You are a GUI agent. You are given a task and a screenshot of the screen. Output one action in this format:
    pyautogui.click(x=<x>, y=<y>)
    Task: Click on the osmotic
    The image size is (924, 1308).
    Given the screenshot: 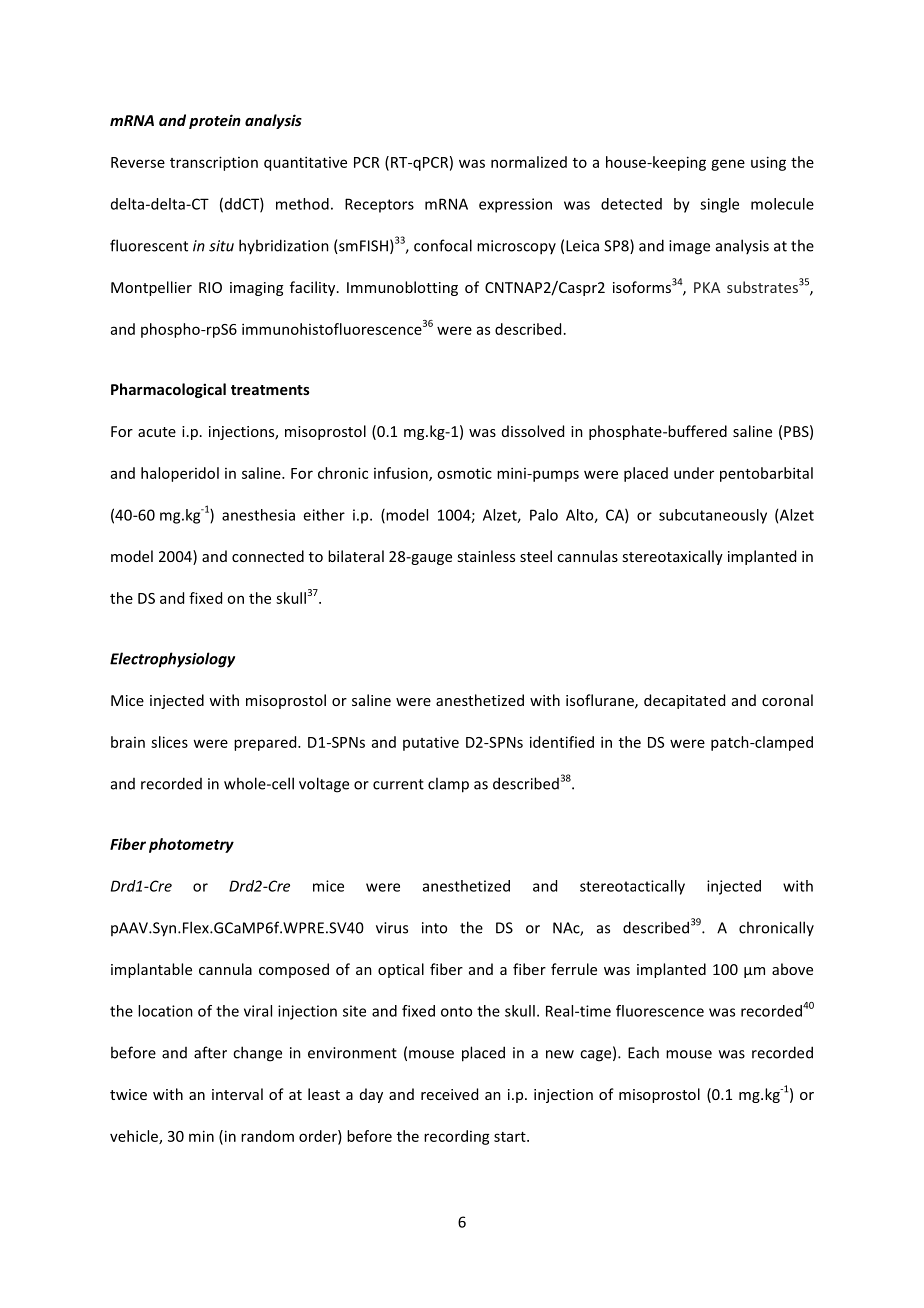 What is the action you would take?
    pyautogui.click(x=464, y=473)
